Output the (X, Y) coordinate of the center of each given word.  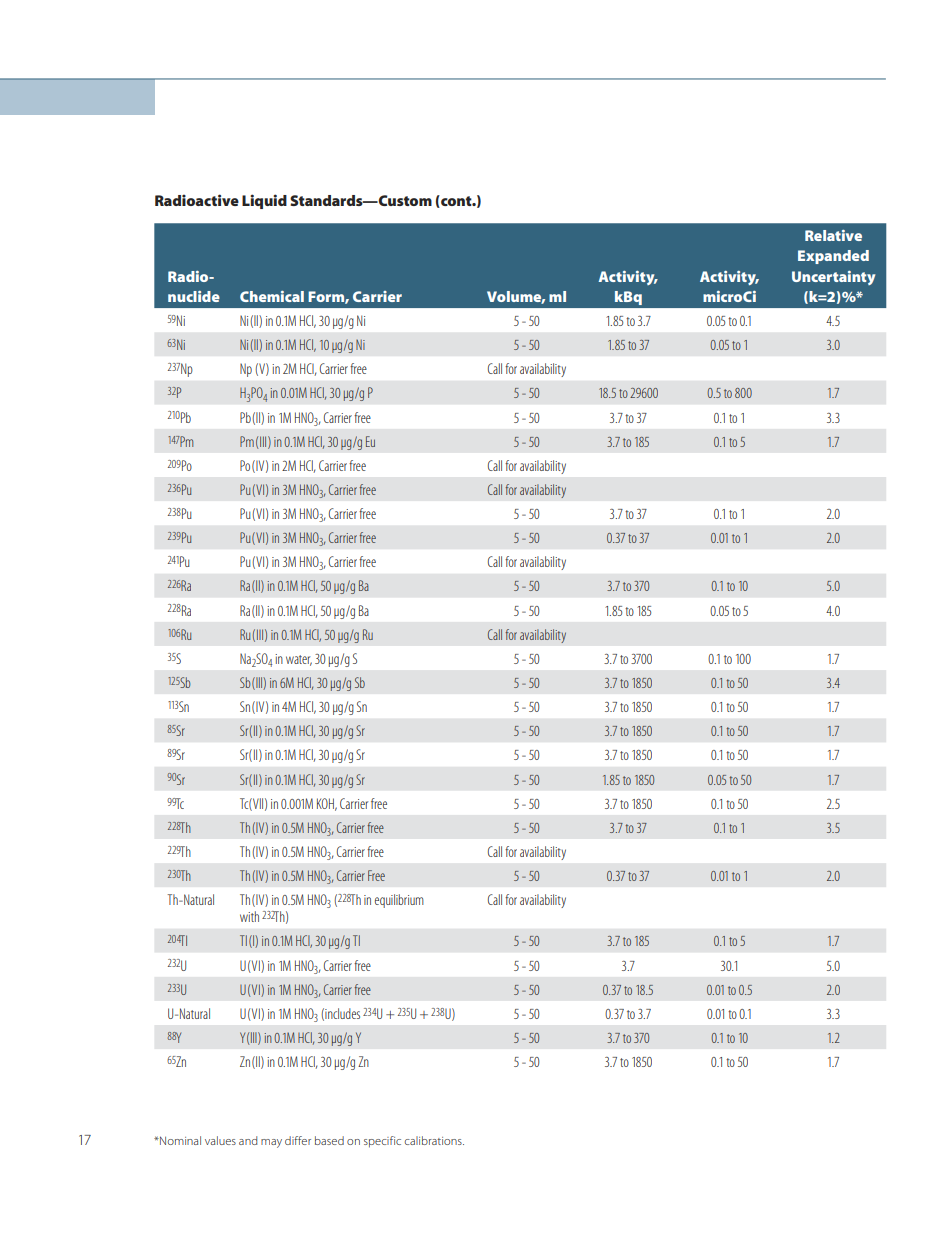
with (249, 916)
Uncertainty (833, 278)
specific (382, 1142)
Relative (833, 235)
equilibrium (399, 901)
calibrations (434, 1140)
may (271, 1143)
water (299, 660)
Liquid (264, 201)
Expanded (833, 257)
